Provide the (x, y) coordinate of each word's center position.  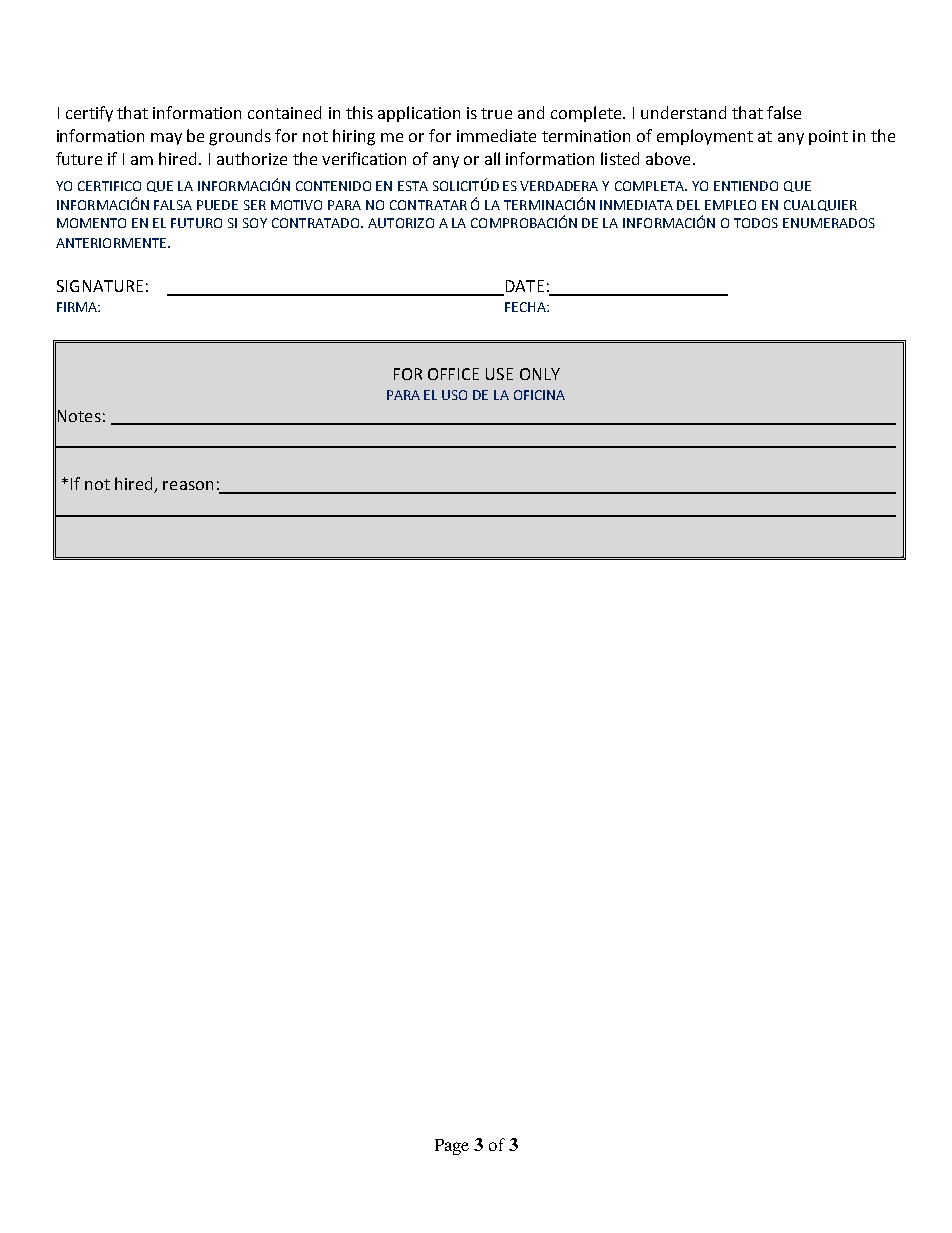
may (166, 139)
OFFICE (453, 374)
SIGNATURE (100, 286)
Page (452, 1147)
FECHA (526, 307)
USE (499, 374)
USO (454, 395)
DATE (523, 287)
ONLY (540, 374)
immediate (496, 135)
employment (705, 137)
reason (188, 485)
